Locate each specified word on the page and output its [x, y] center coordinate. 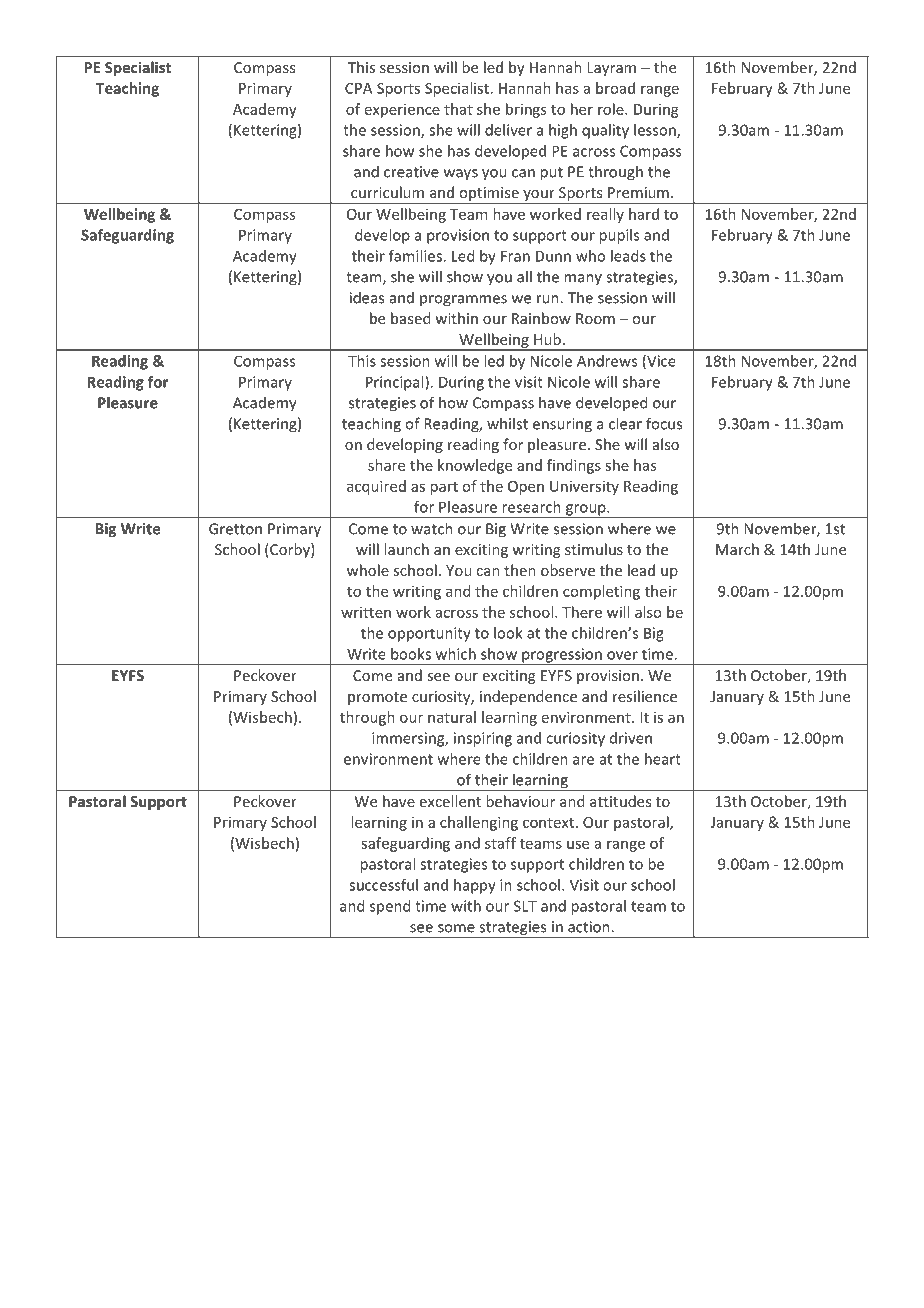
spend [390, 907]
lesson [656, 131]
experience [402, 110]
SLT [525, 906]
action [590, 927]
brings [526, 110]
